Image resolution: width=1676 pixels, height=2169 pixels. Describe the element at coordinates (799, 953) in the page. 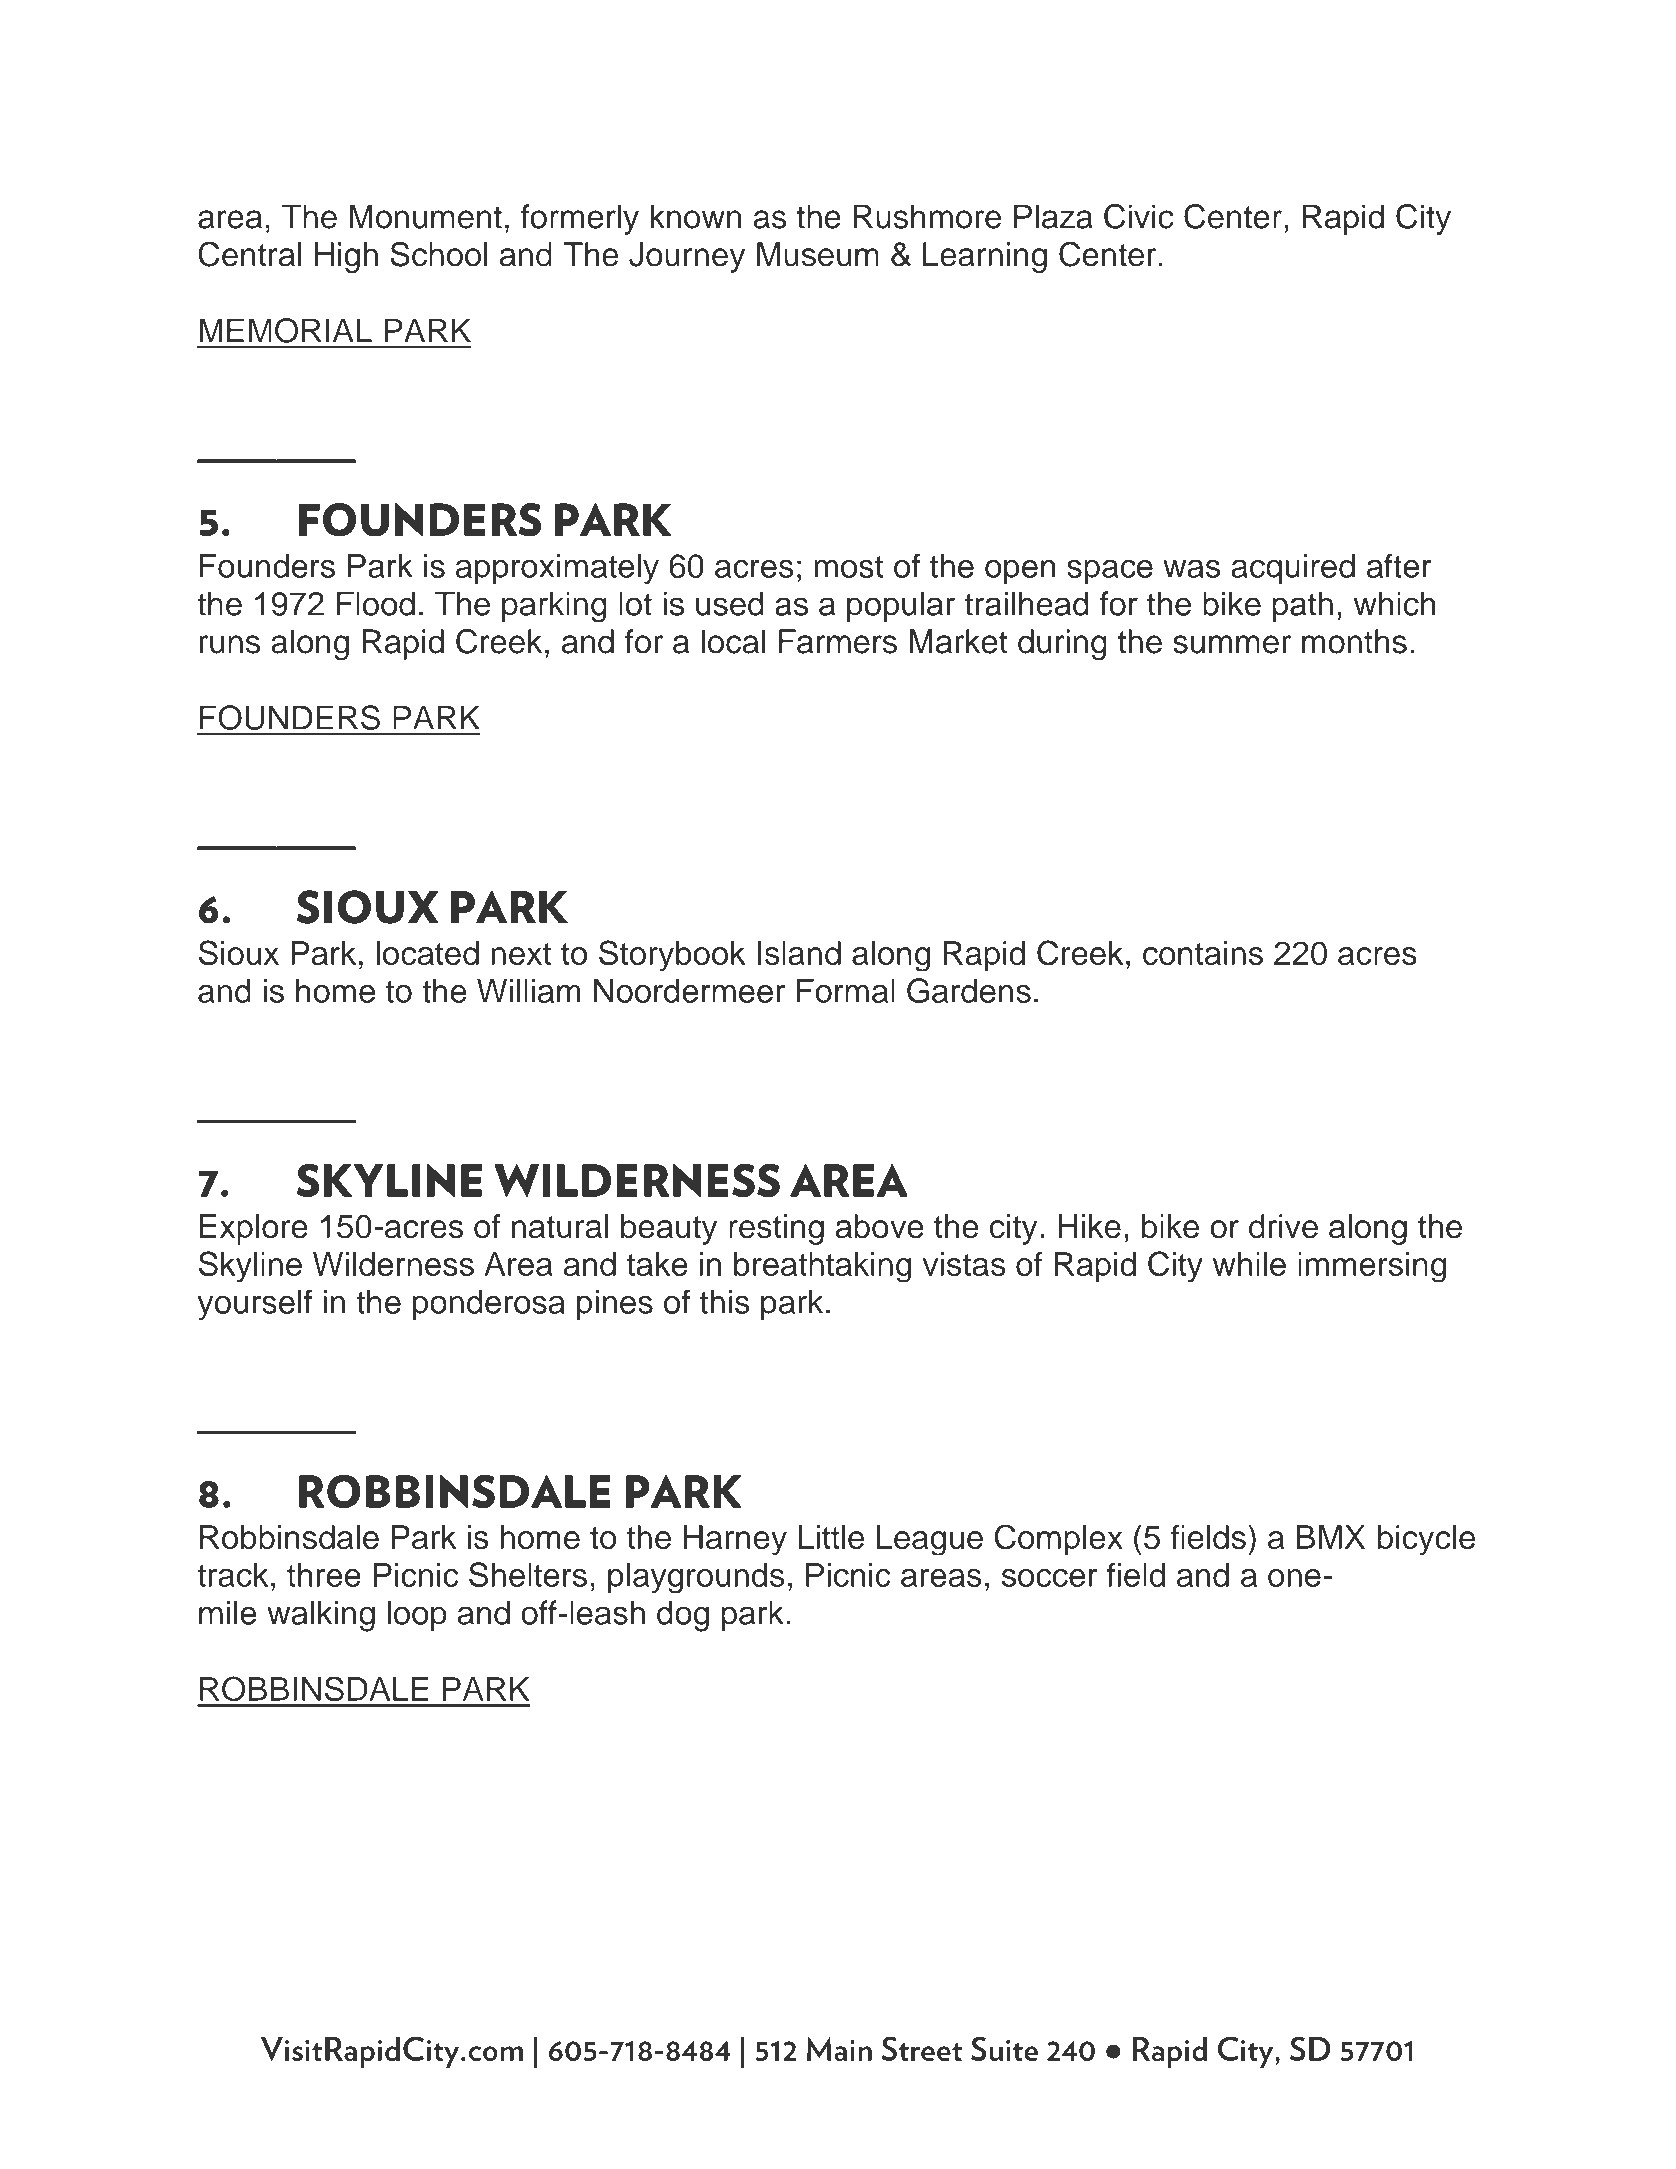

I see `Island` at that location.
